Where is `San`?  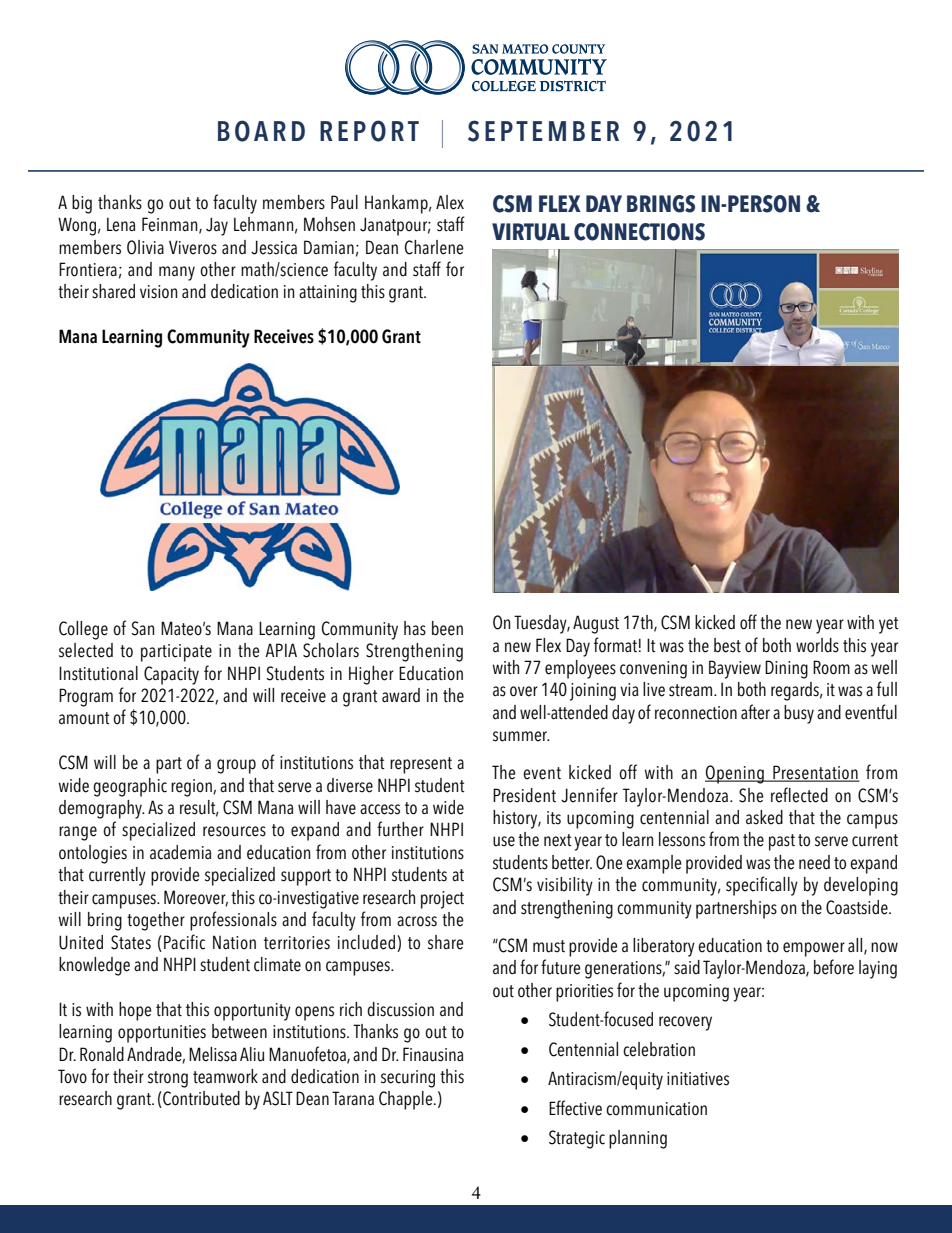 San is located at coordinates (143, 628).
